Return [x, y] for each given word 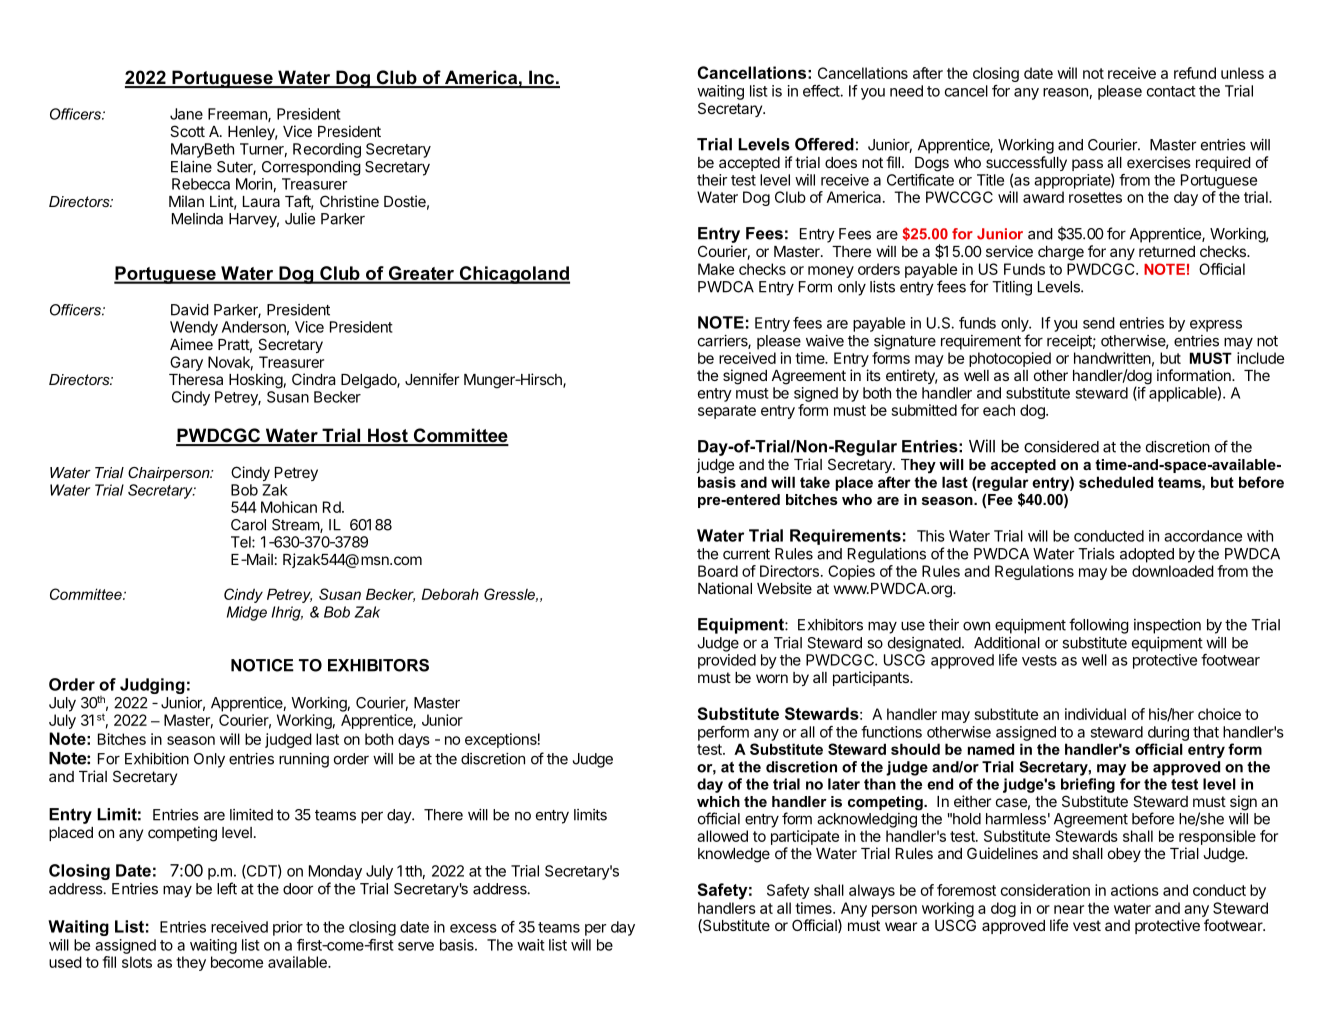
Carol [248, 525]
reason [1065, 92]
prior [288, 928]
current [746, 554]
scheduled [1116, 482]
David [190, 310]
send [1099, 323]
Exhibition [157, 759]
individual [1095, 714]
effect [822, 91]
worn [772, 678]
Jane [186, 114]
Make [716, 269]
